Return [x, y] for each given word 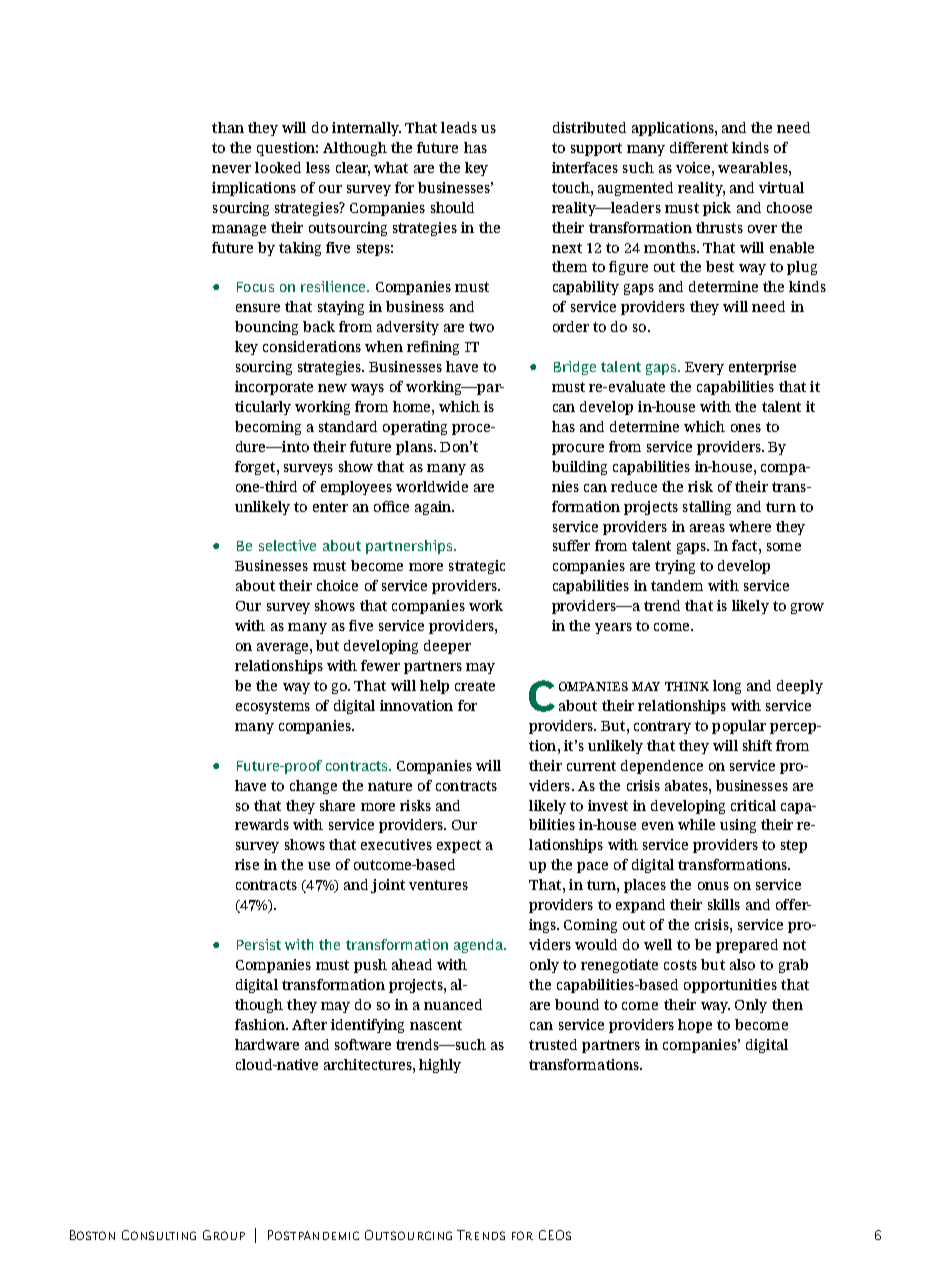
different [699, 147]
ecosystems [273, 707]
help [434, 687]
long [727, 687]
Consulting [159, 1235]
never [231, 169]
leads [459, 127]
